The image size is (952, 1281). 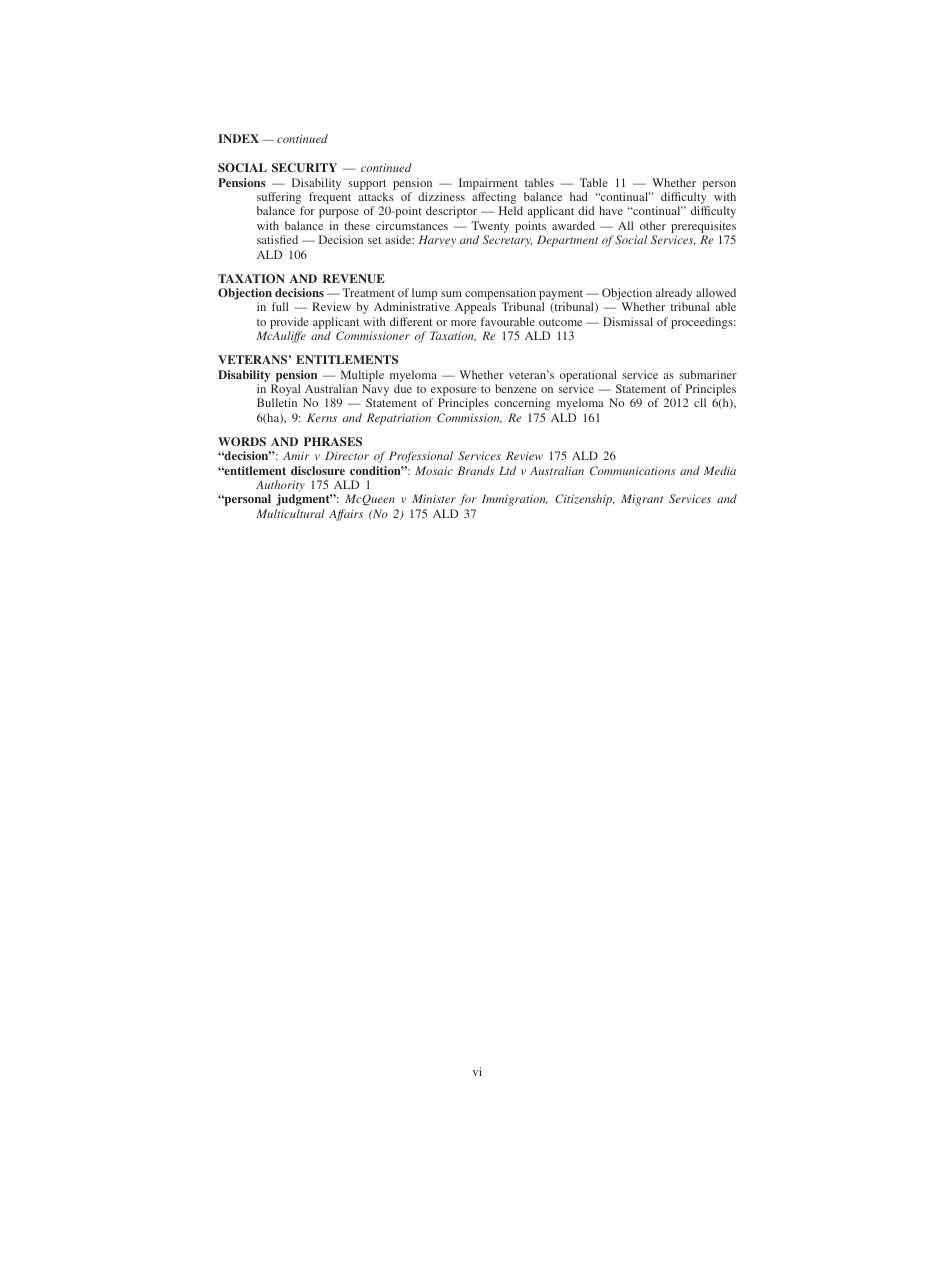 What do you see at coordinates (642, 500) in the page?
I see `Migrant` at bounding box center [642, 500].
